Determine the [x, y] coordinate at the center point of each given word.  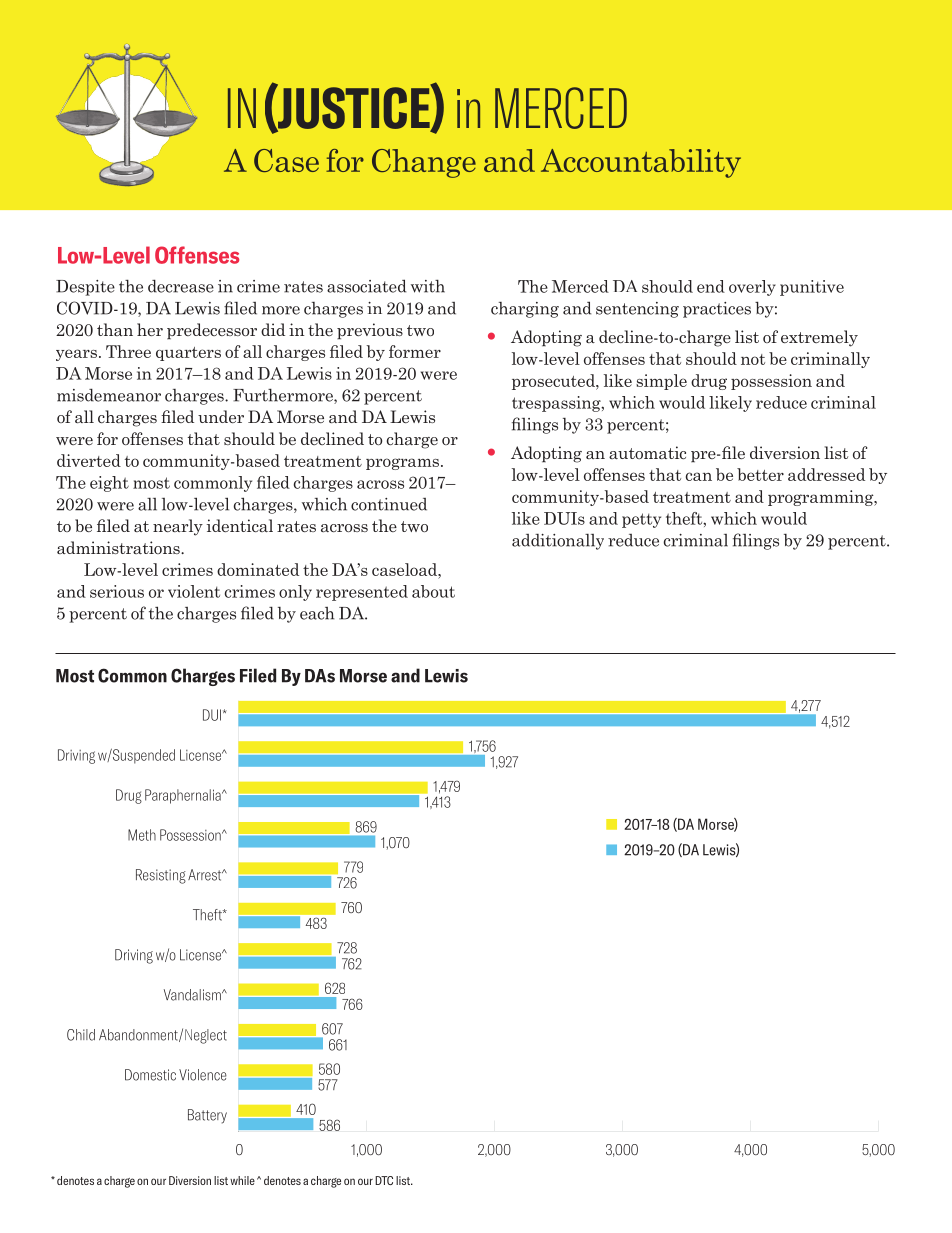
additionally [558, 542]
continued [389, 504]
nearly [178, 527]
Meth [142, 835]
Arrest [206, 875]
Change [424, 163]
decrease [181, 286]
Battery [207, 1116]
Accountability [641, 163]
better [760, 474]
